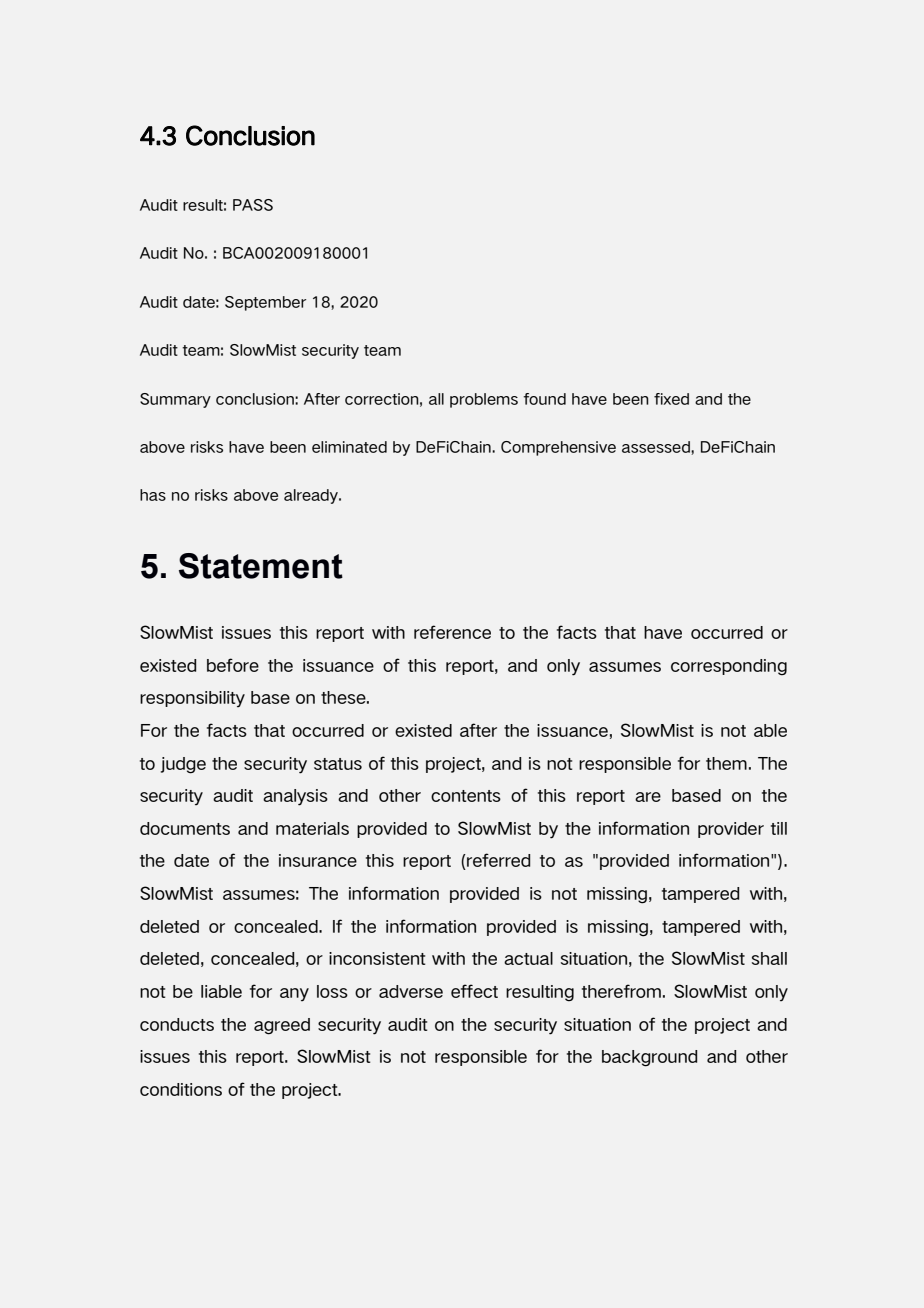 This page has width=924, height=1308. Describe the element at coordinates (452, 632) in the page. I see `reference` at that location.
